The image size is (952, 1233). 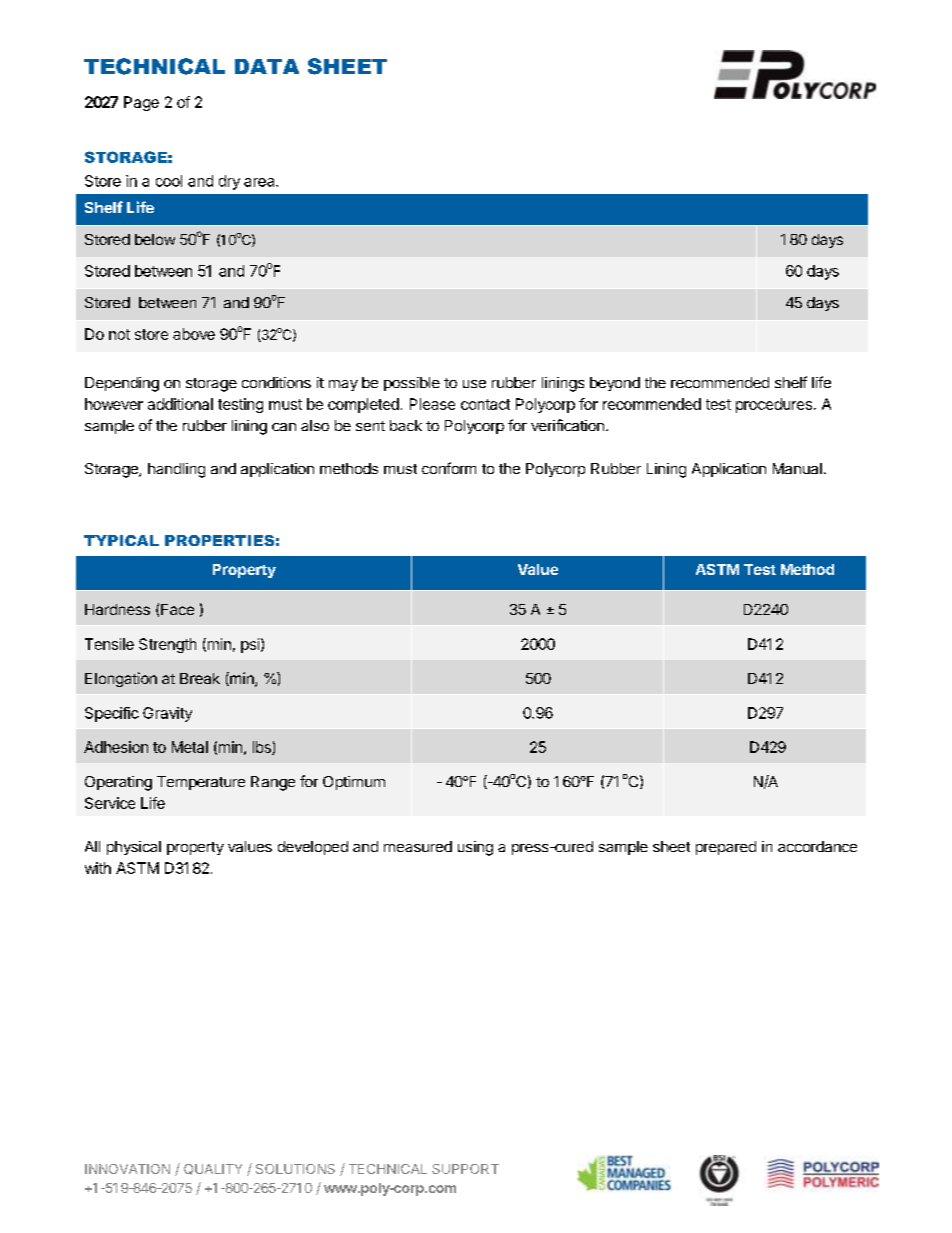 I want to click on procedures, so click(x=774, y=405).
